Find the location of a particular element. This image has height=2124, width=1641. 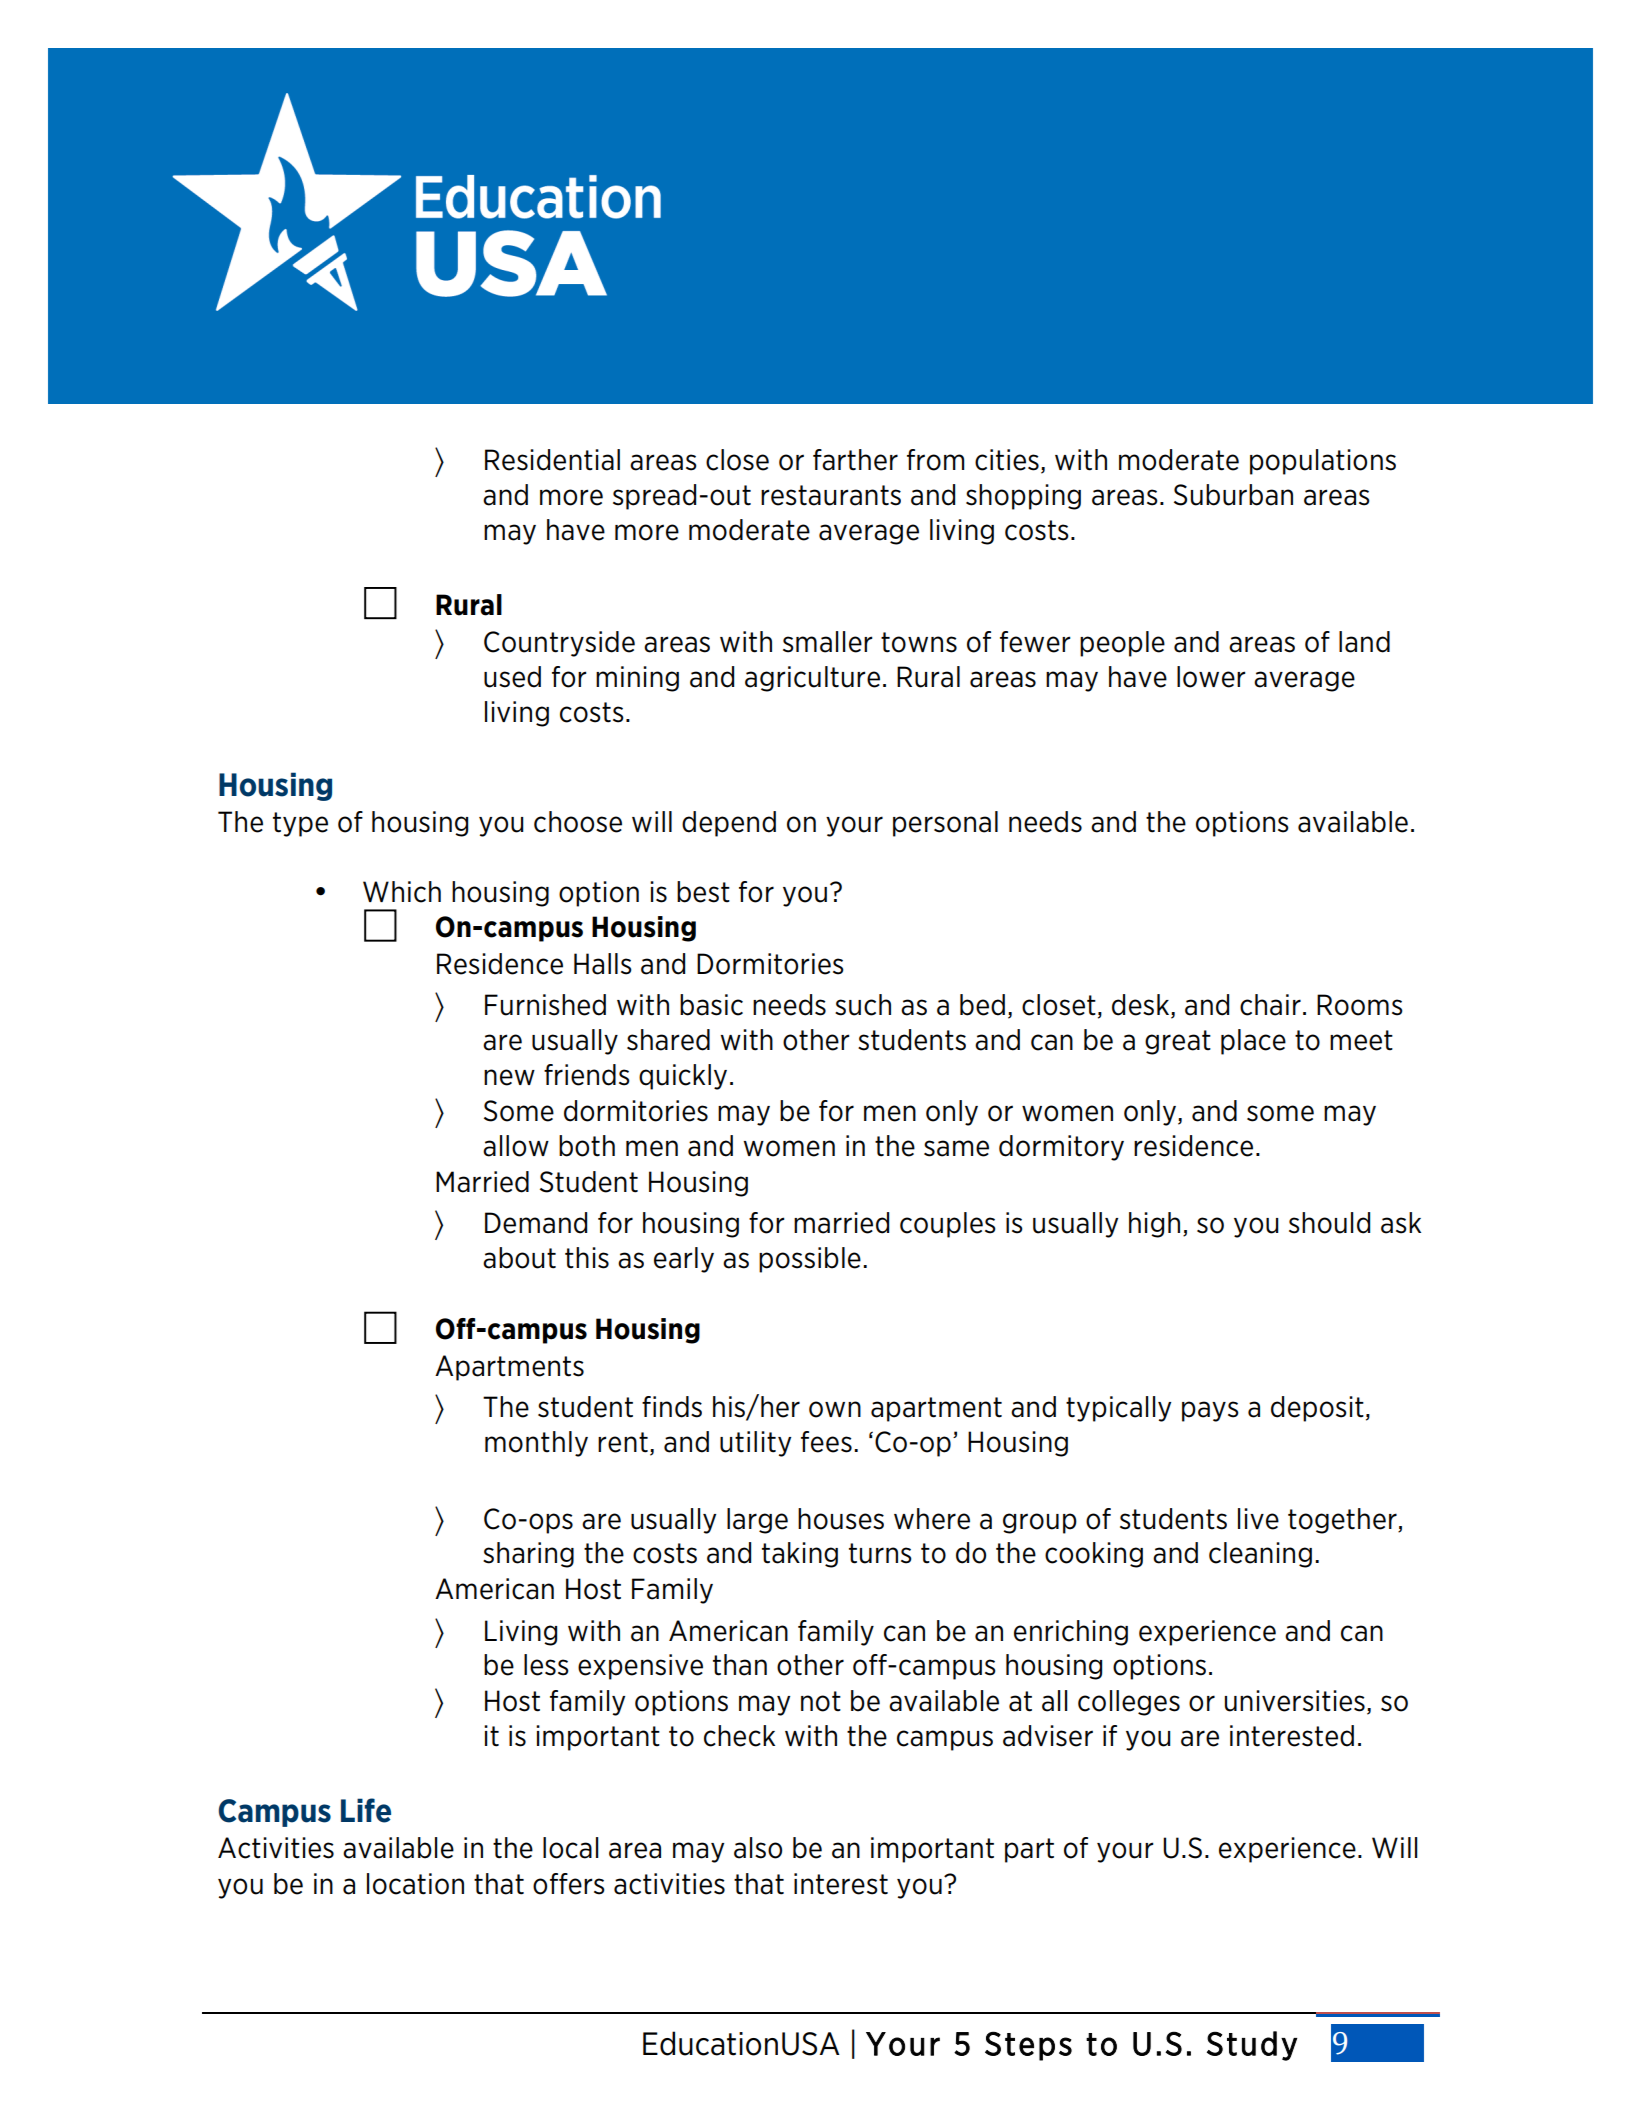

possible is located at coordinates (810, 1260).
